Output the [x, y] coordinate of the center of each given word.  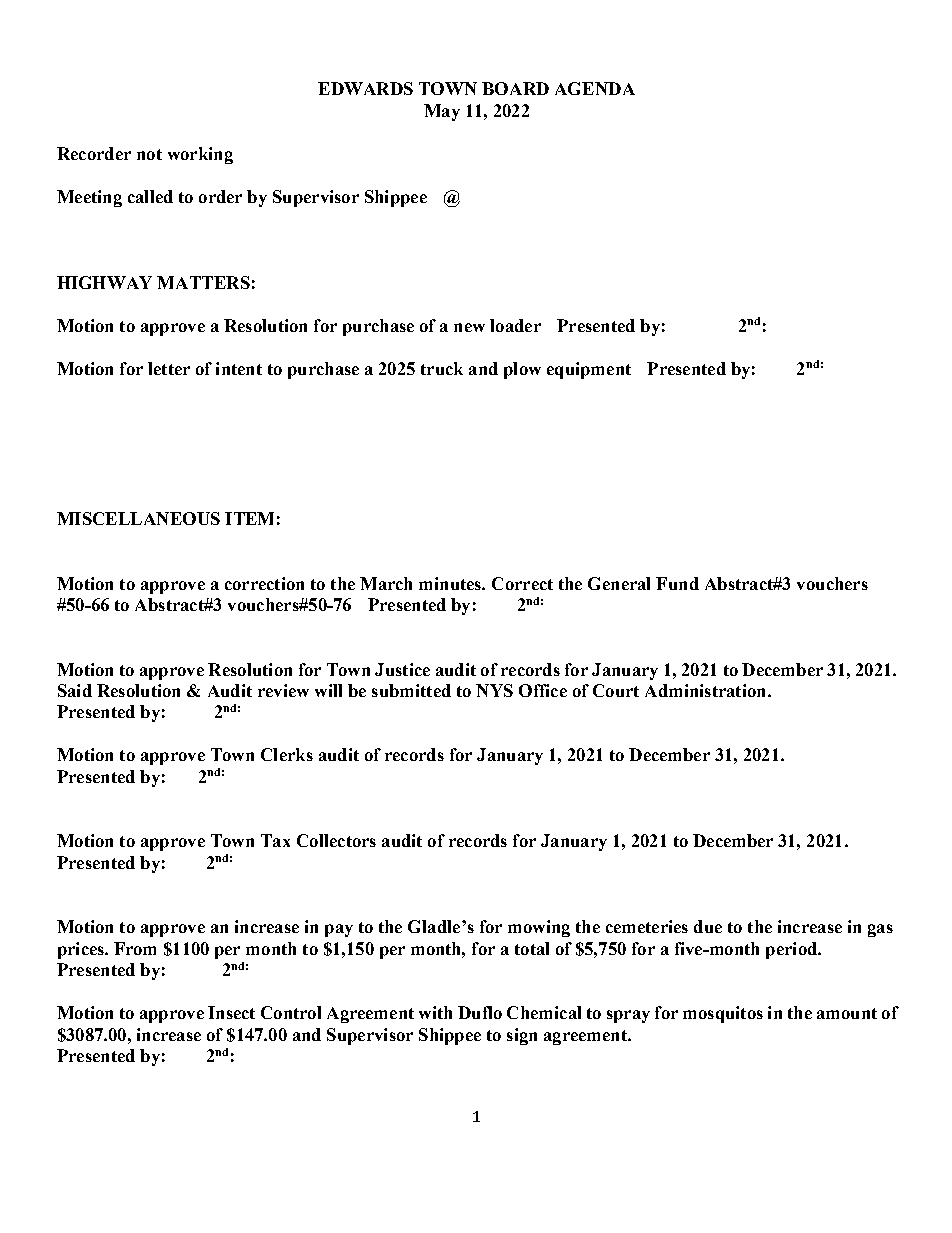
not [149, 154]
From [135, 948]
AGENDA [595, 88]
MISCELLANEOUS [138, 518]
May [442, 112]
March [386, 583]
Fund [677, 583]
